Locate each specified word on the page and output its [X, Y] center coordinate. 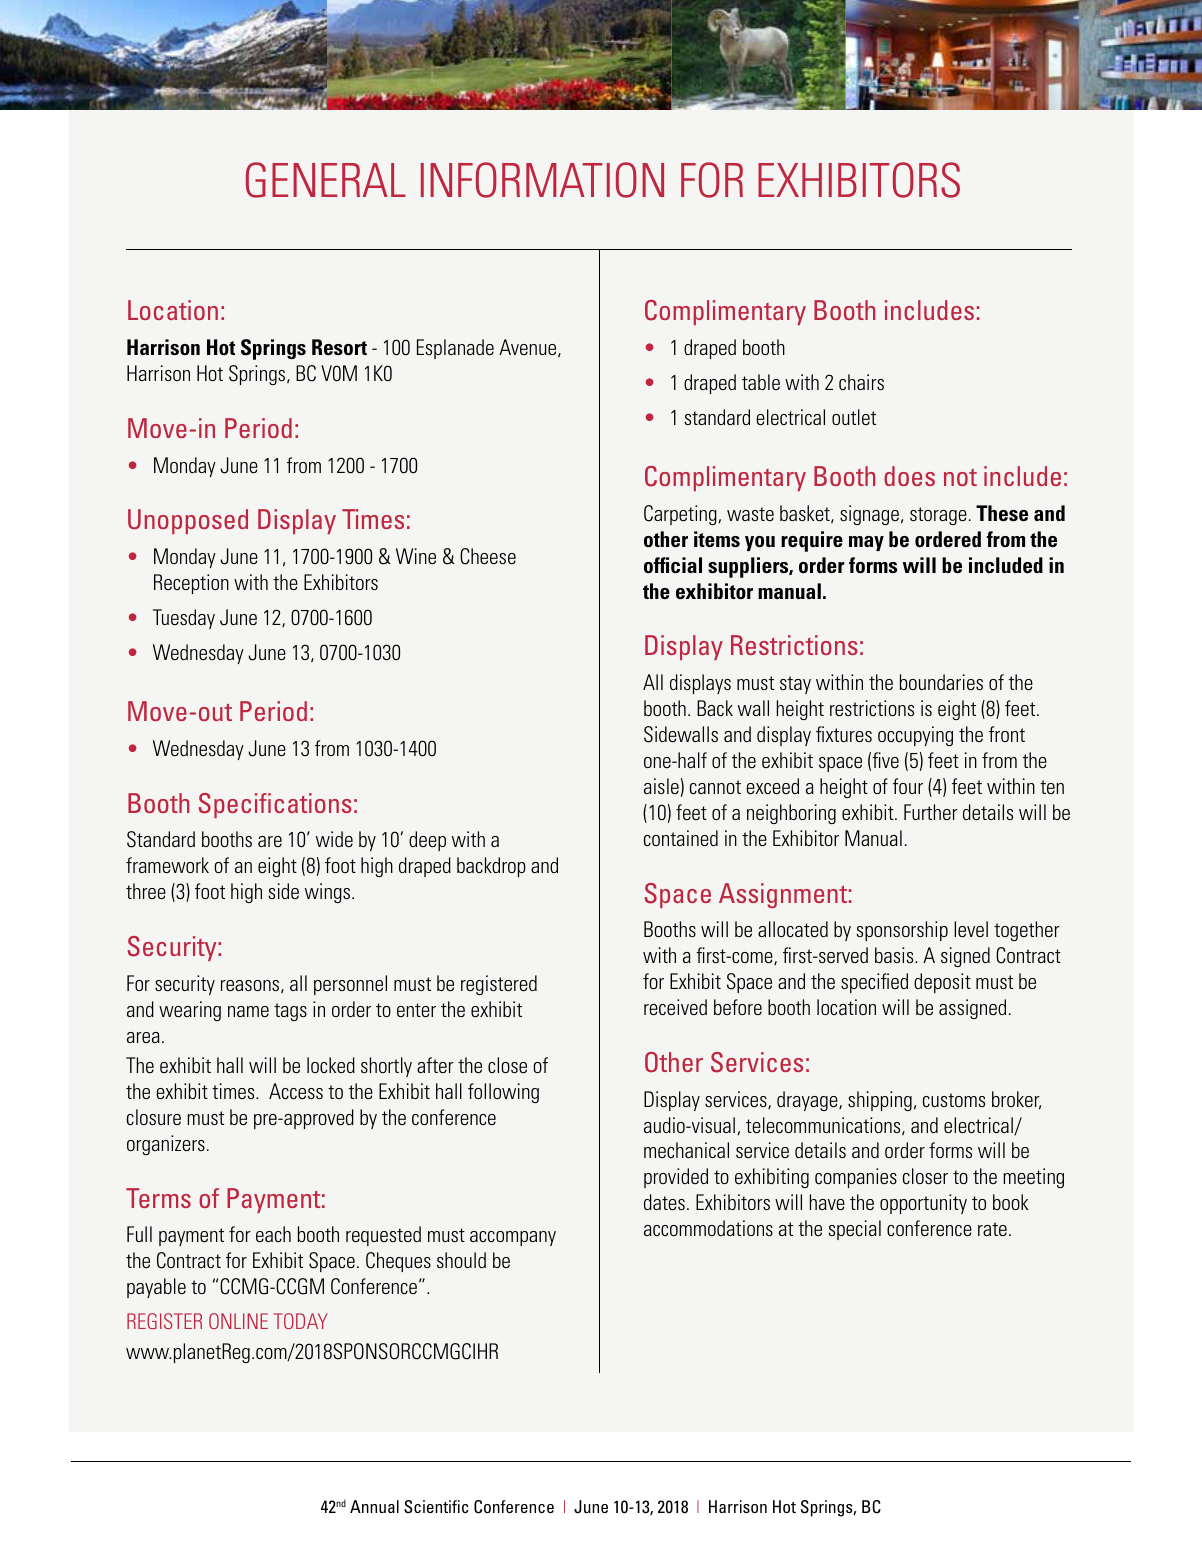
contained [681, 838]
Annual [374, 1506]
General [326, 180]
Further [931, 812]
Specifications [275, 805]
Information [542, 180]
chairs [861, 382]
